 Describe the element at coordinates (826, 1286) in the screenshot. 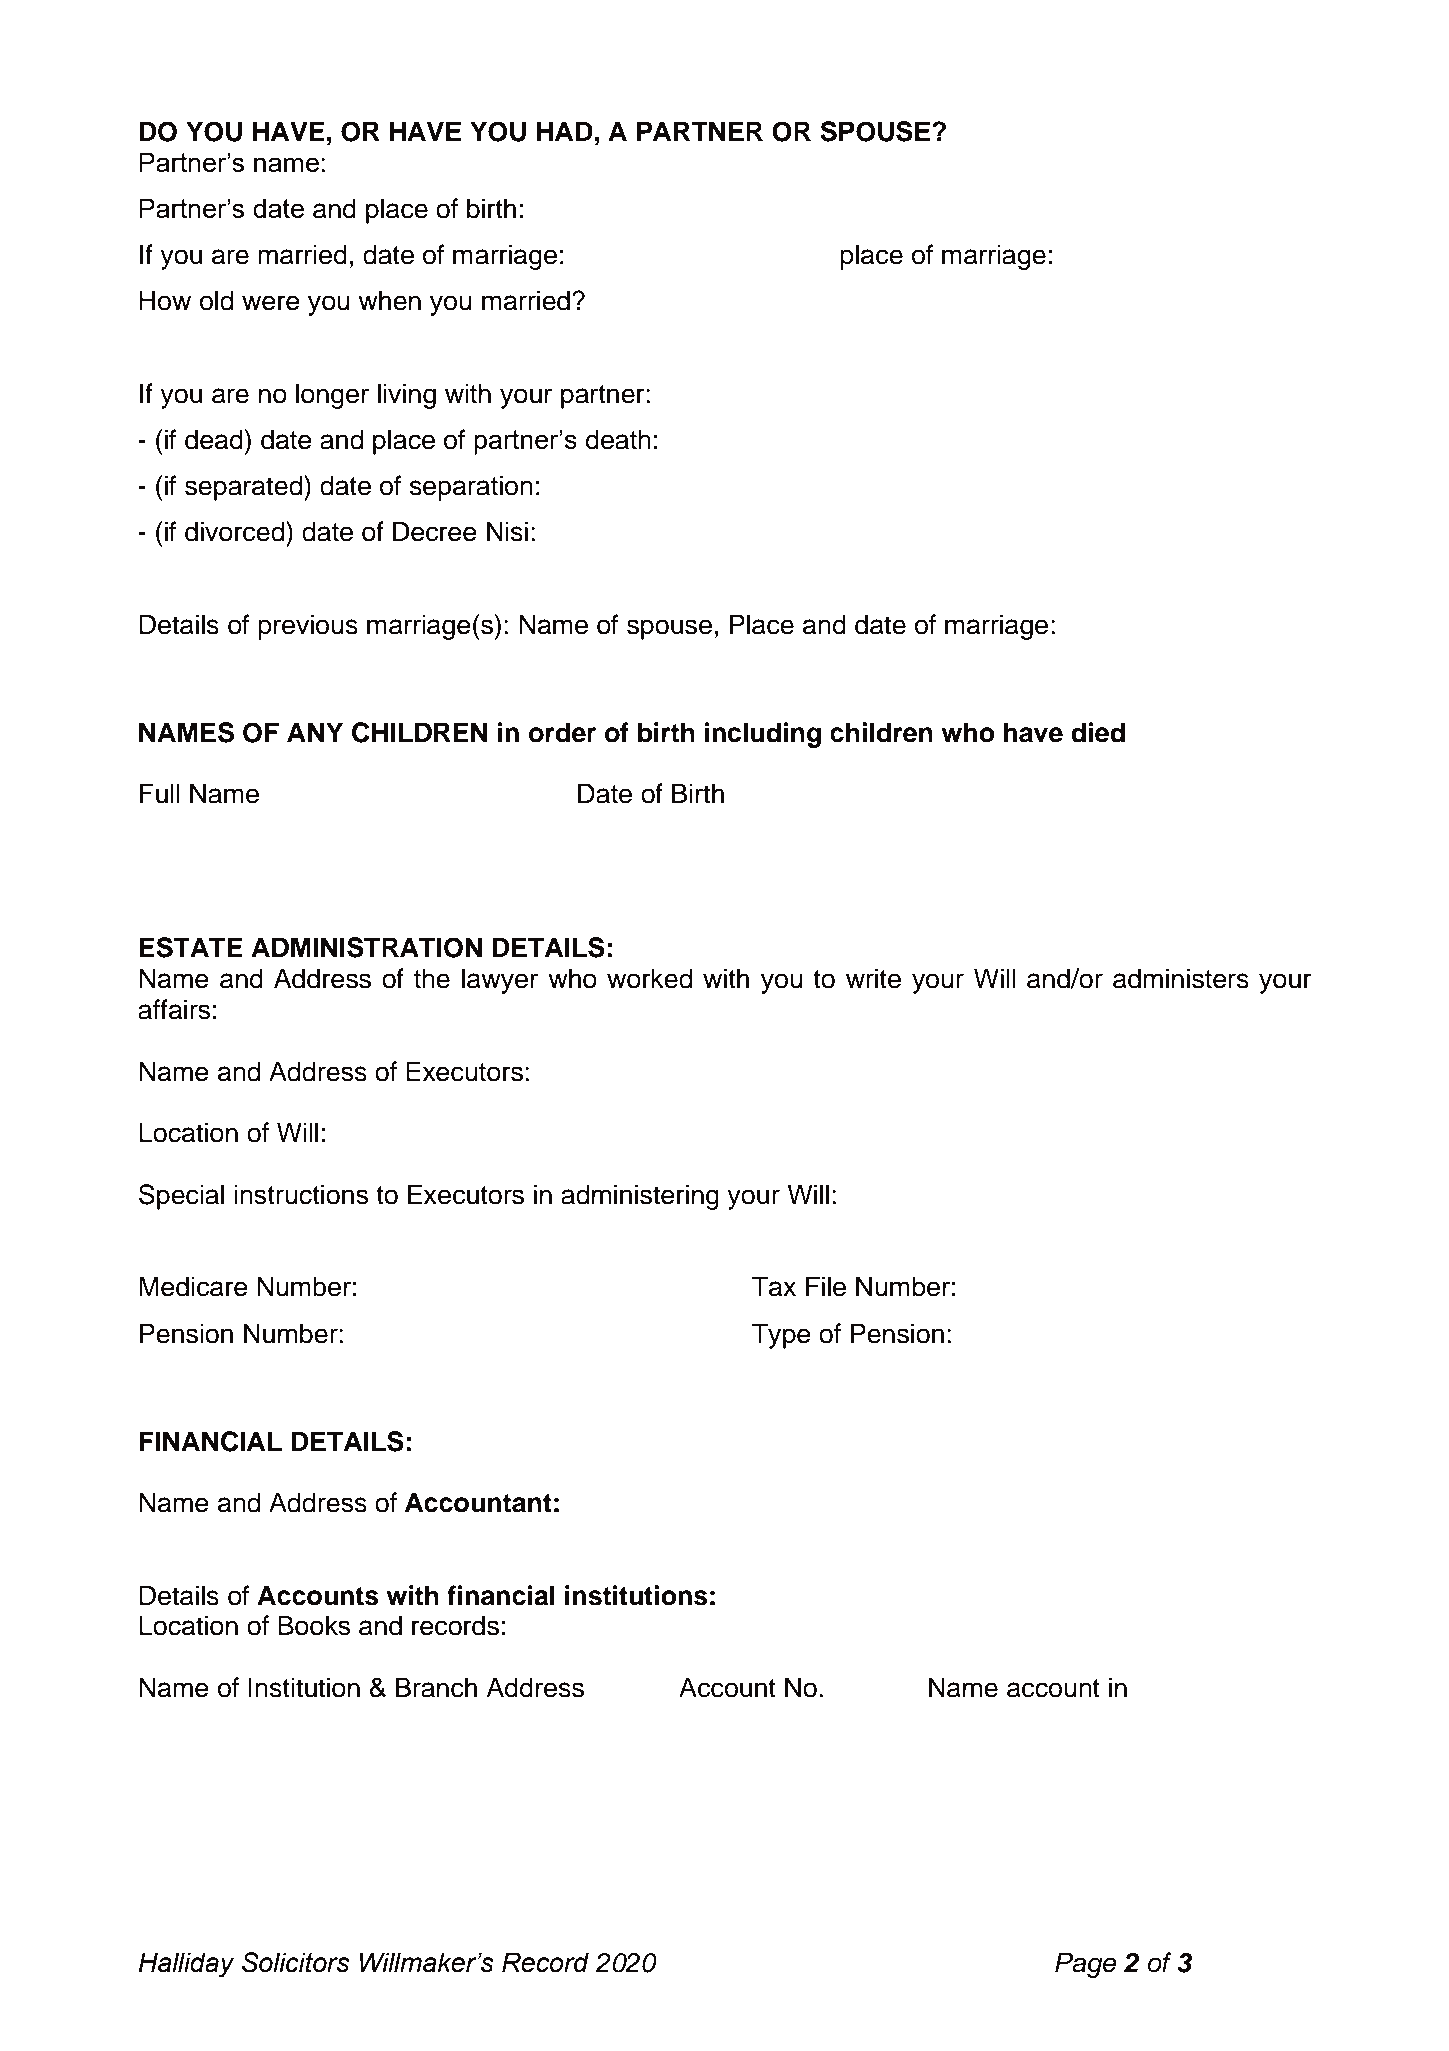

I see `File` at that location.
